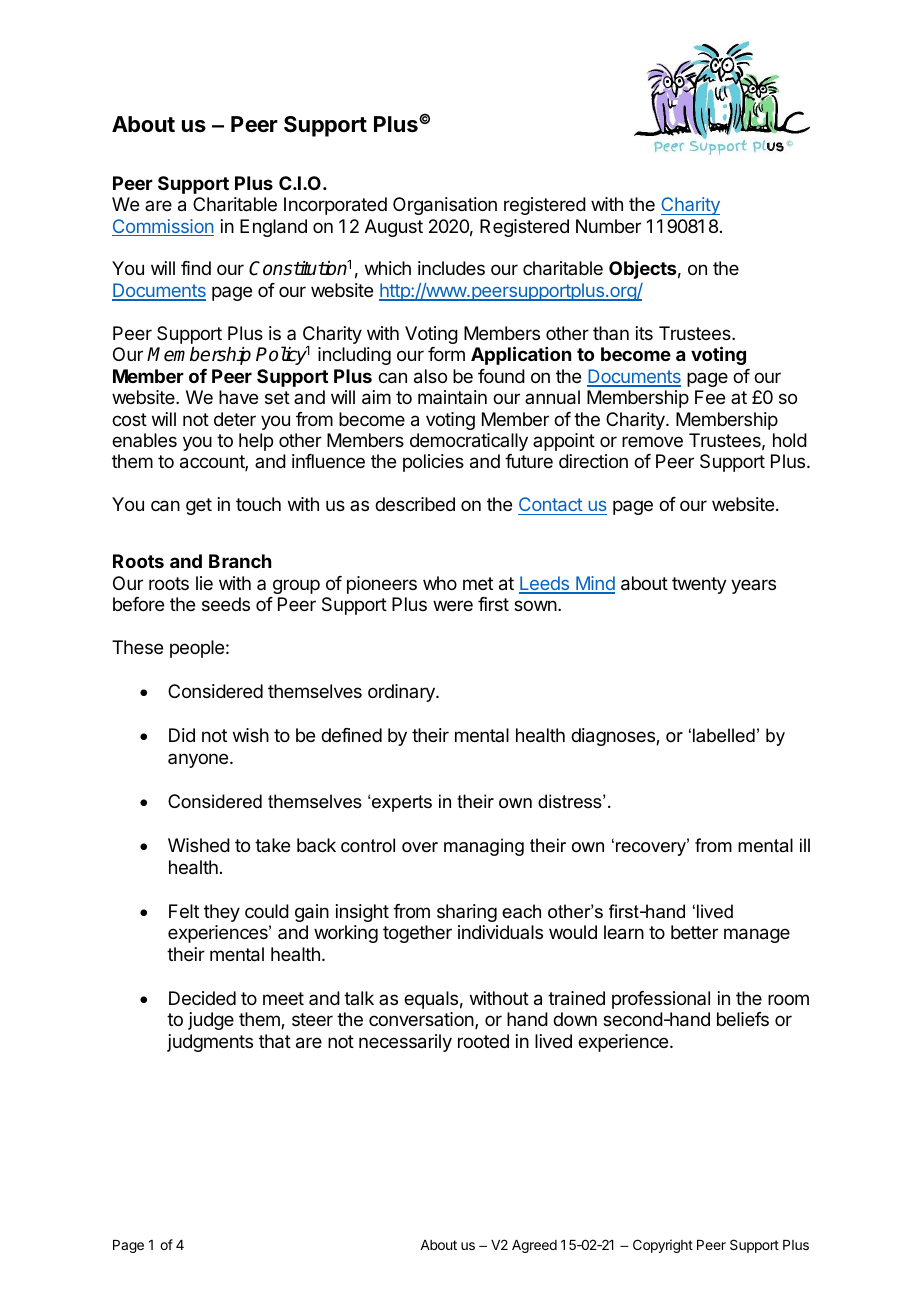  What do you see at coordinates (608, 226) in the document?
I see `Number` at bounding box center [608, 226].
